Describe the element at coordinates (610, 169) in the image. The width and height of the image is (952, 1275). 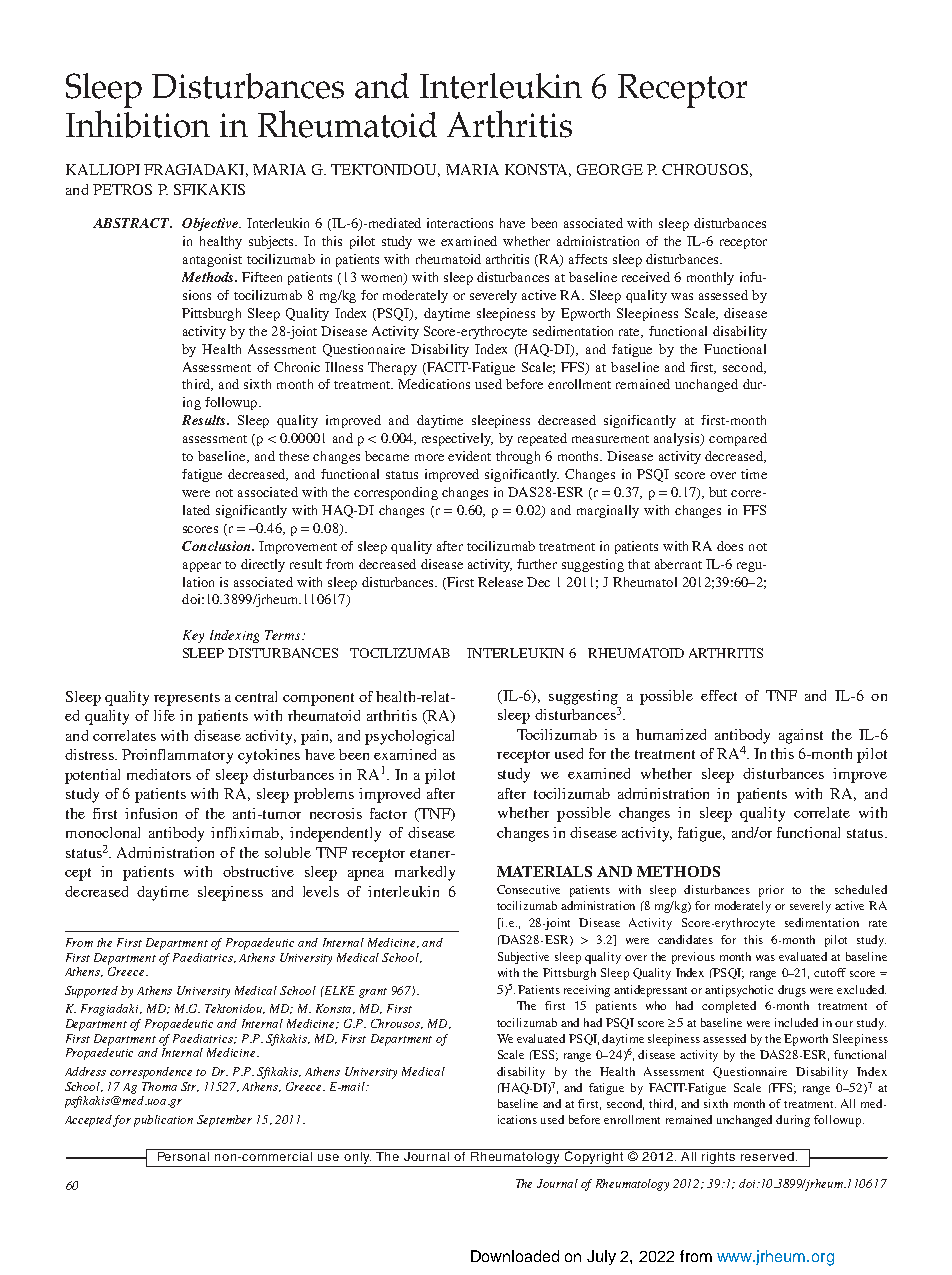
I see `GEORGE` at that location.
